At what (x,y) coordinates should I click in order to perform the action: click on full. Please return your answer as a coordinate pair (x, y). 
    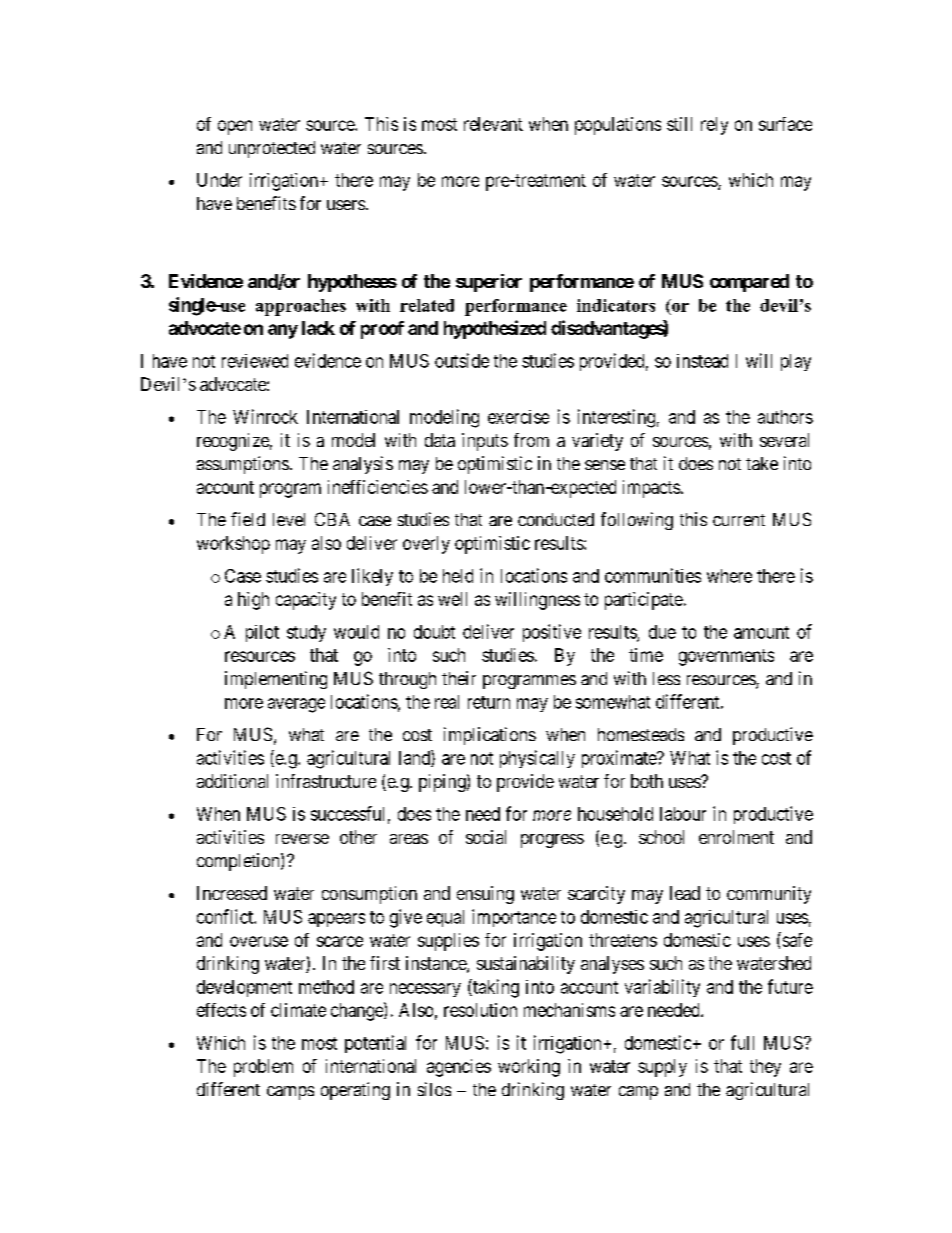
    Looking at the image, I should click on (742, 1042).
